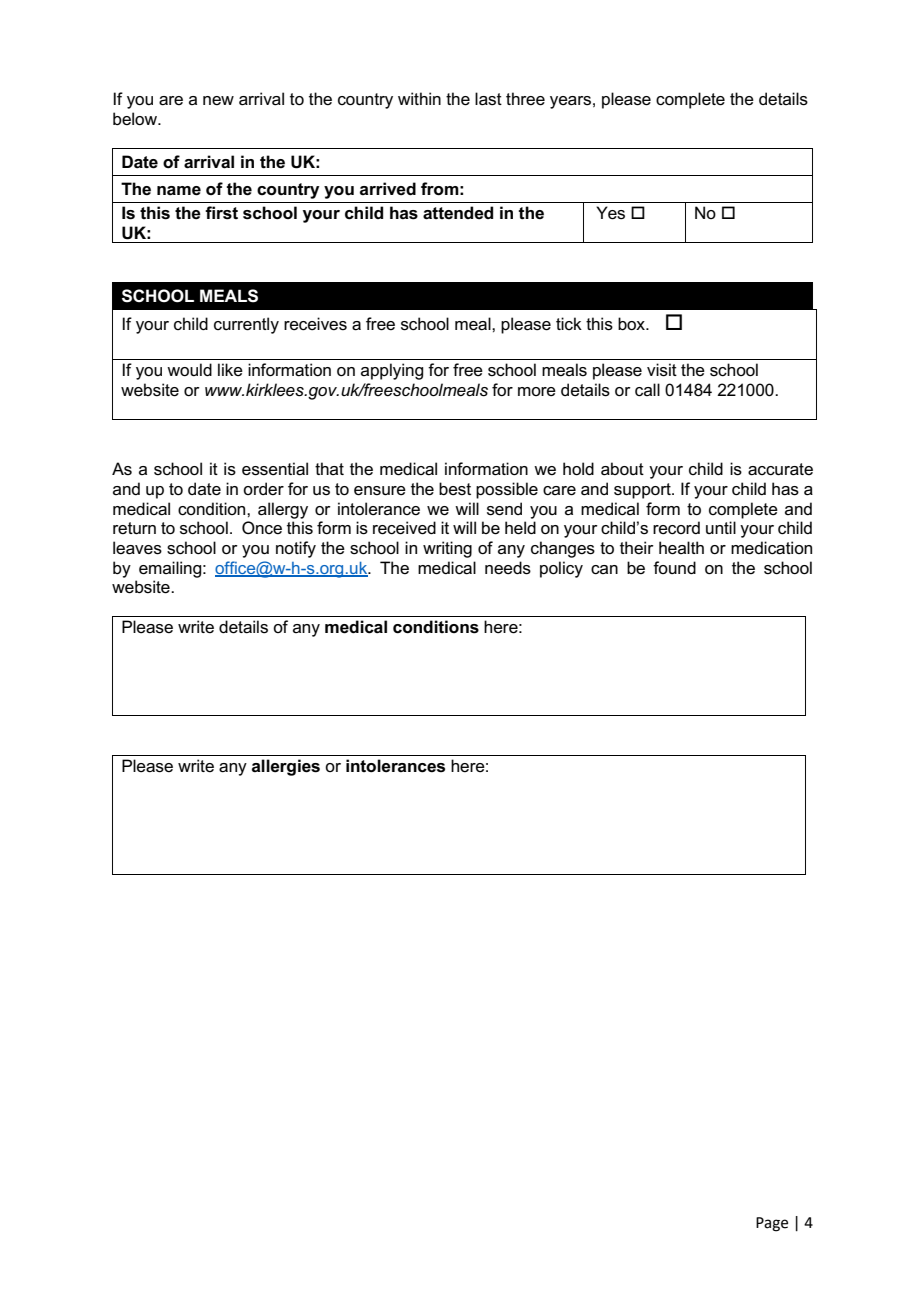 This document has height=1308, width=924. What do you see at coordinates (674, 567) in the document?
I see `found` at bounding box center [674, 567].
